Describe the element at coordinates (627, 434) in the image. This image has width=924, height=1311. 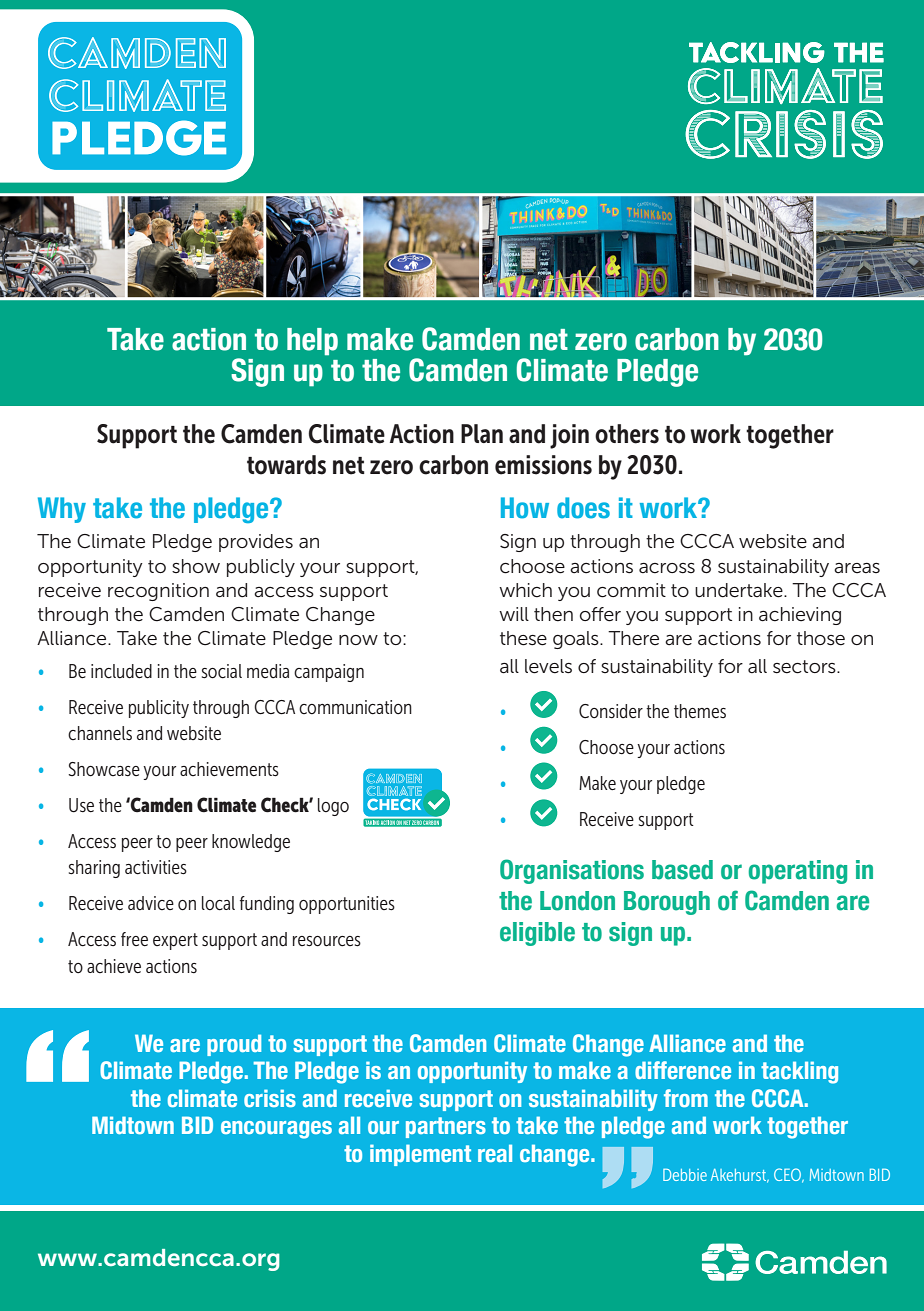
I see `others` at that location.
